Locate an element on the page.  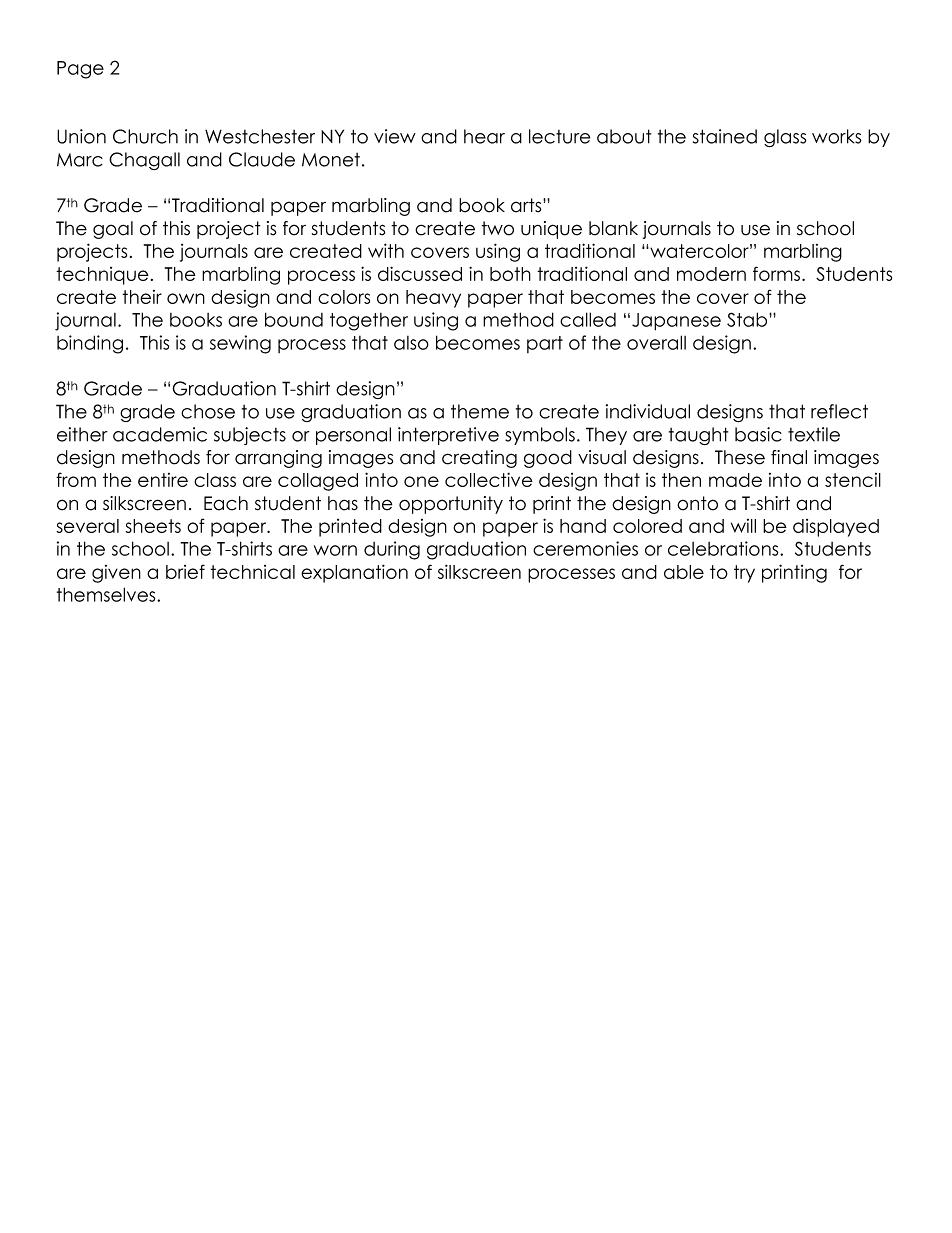
Page is located at coordinates (80, 70).
